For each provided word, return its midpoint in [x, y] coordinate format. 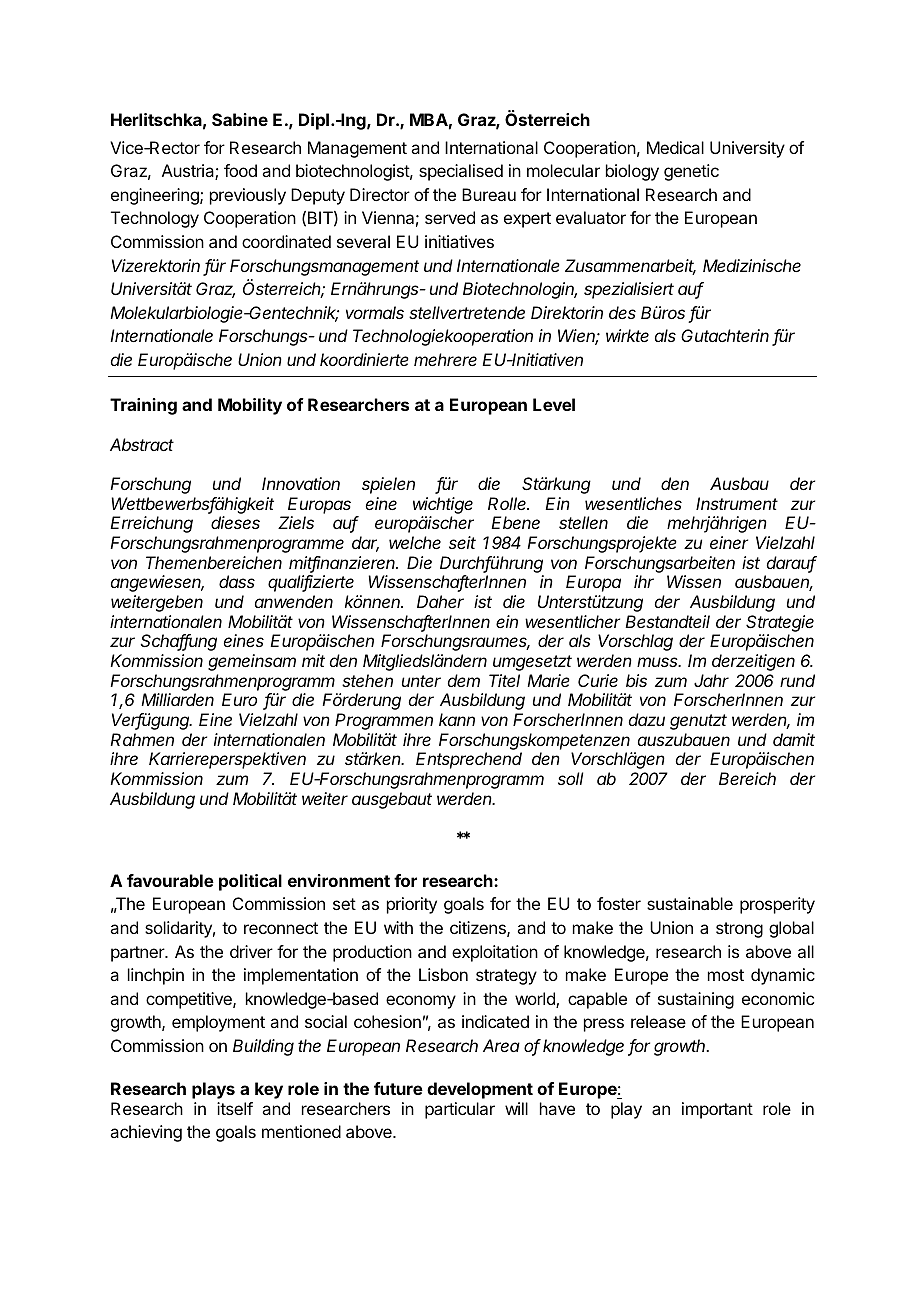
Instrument [737, 503]
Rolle [508, 503]
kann [457, 719]
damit [794, 739]
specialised [461, 172]
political [250, 882]
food [240, 170]
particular [460, 1110]
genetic [691, 172]
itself [235, 1108]
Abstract [142, 444]
